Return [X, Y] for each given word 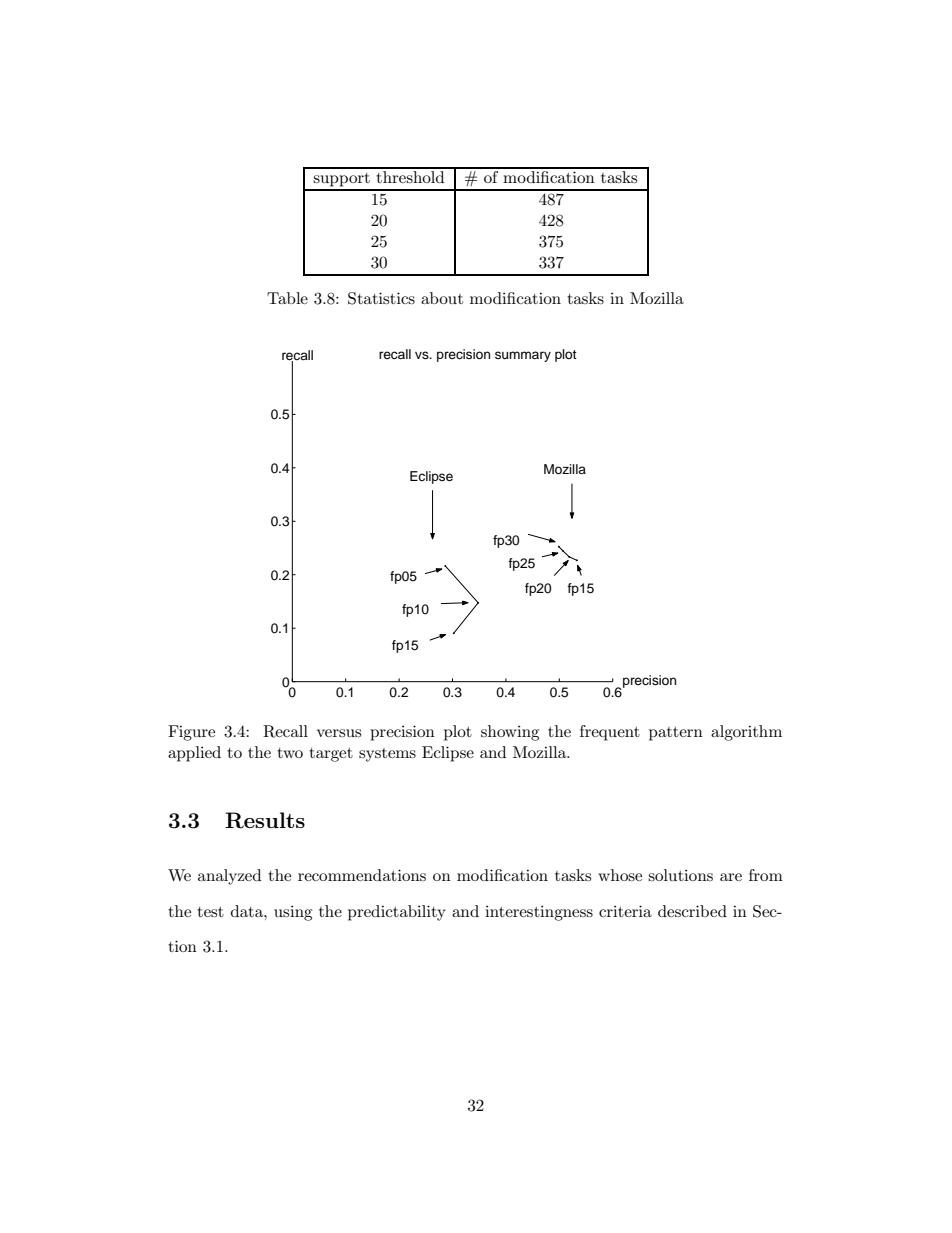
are [731, 877]
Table [287, 298]
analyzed [229, 877]
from [766, 875]
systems [387, 755]
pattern [676, 734]
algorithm [746, 733]
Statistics [381, 298]
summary [523, 356]
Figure [191, 733]
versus [339, 733]
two [290, 753]
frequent [610, 733]
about [442, 298]
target [331, 755]
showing [510, 733]
